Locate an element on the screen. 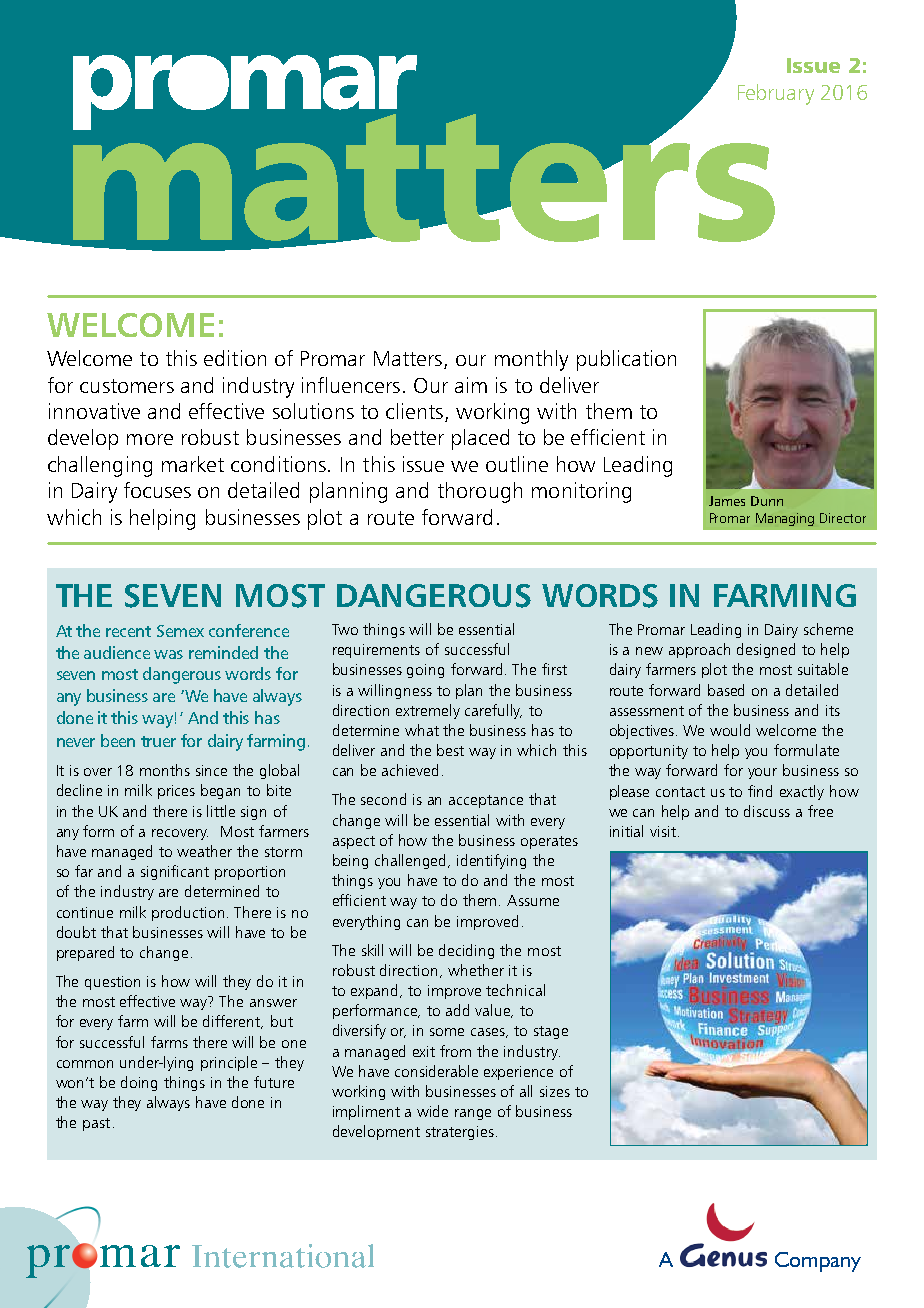  based is located at coordinates (726, 690).
